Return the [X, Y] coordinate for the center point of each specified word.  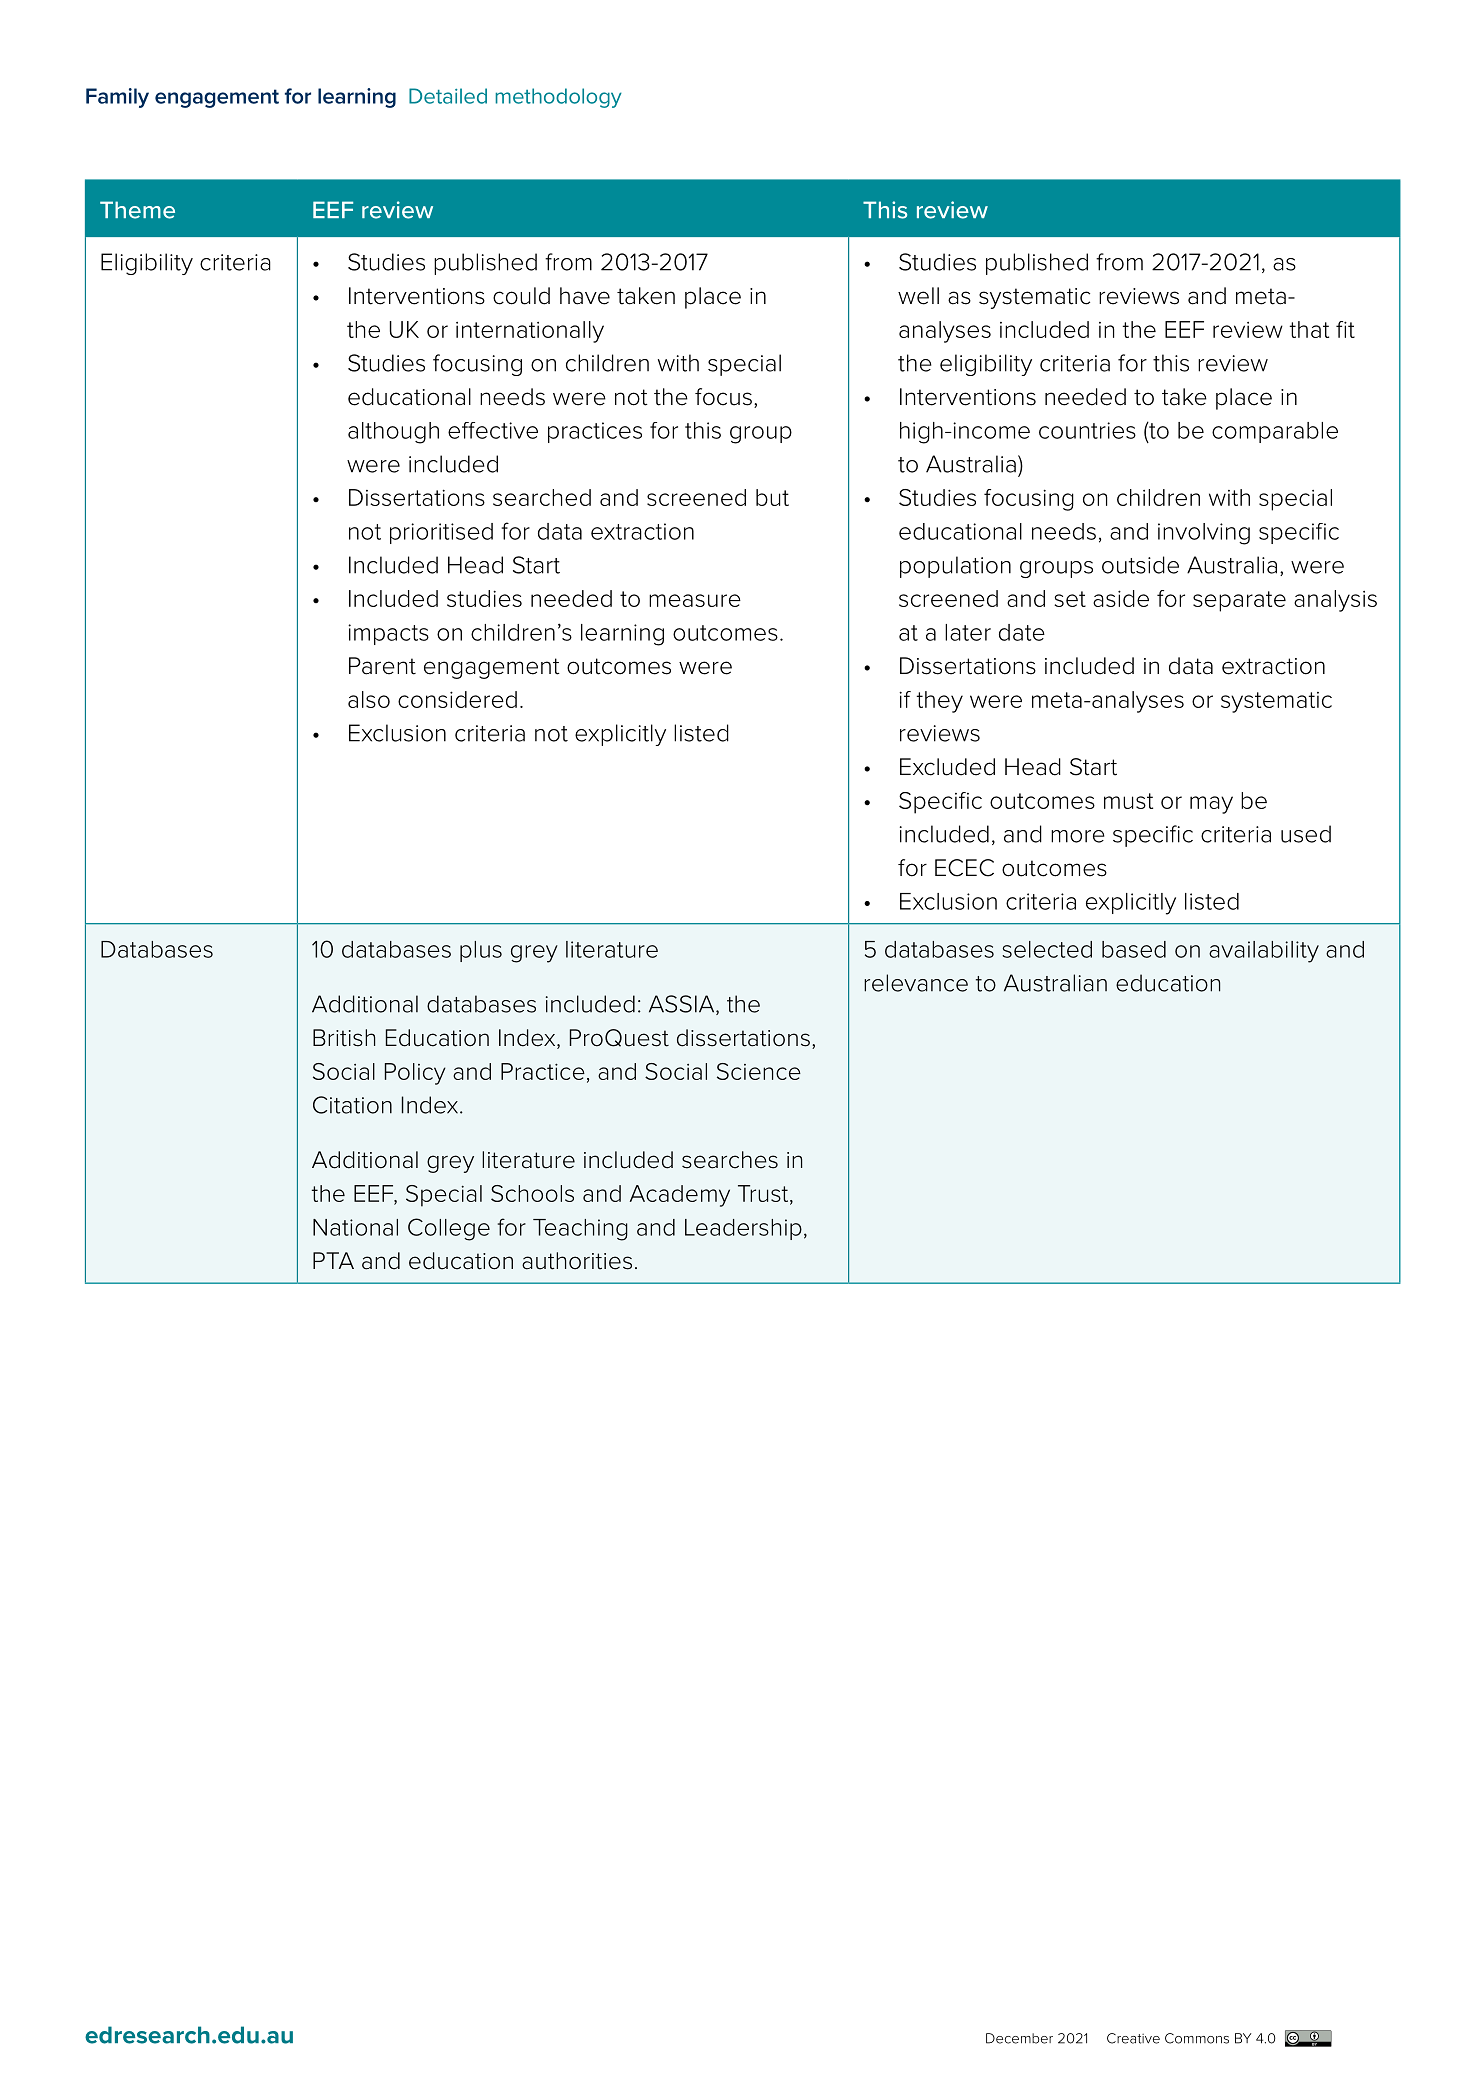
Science [759, 1071]
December [1019, 2038]
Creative [1133, 2038]
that [1309, 329]
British [344, 1038]
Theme [137, 210]
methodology [558, 98]
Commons [1197, 2038]
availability [1264, 952]
